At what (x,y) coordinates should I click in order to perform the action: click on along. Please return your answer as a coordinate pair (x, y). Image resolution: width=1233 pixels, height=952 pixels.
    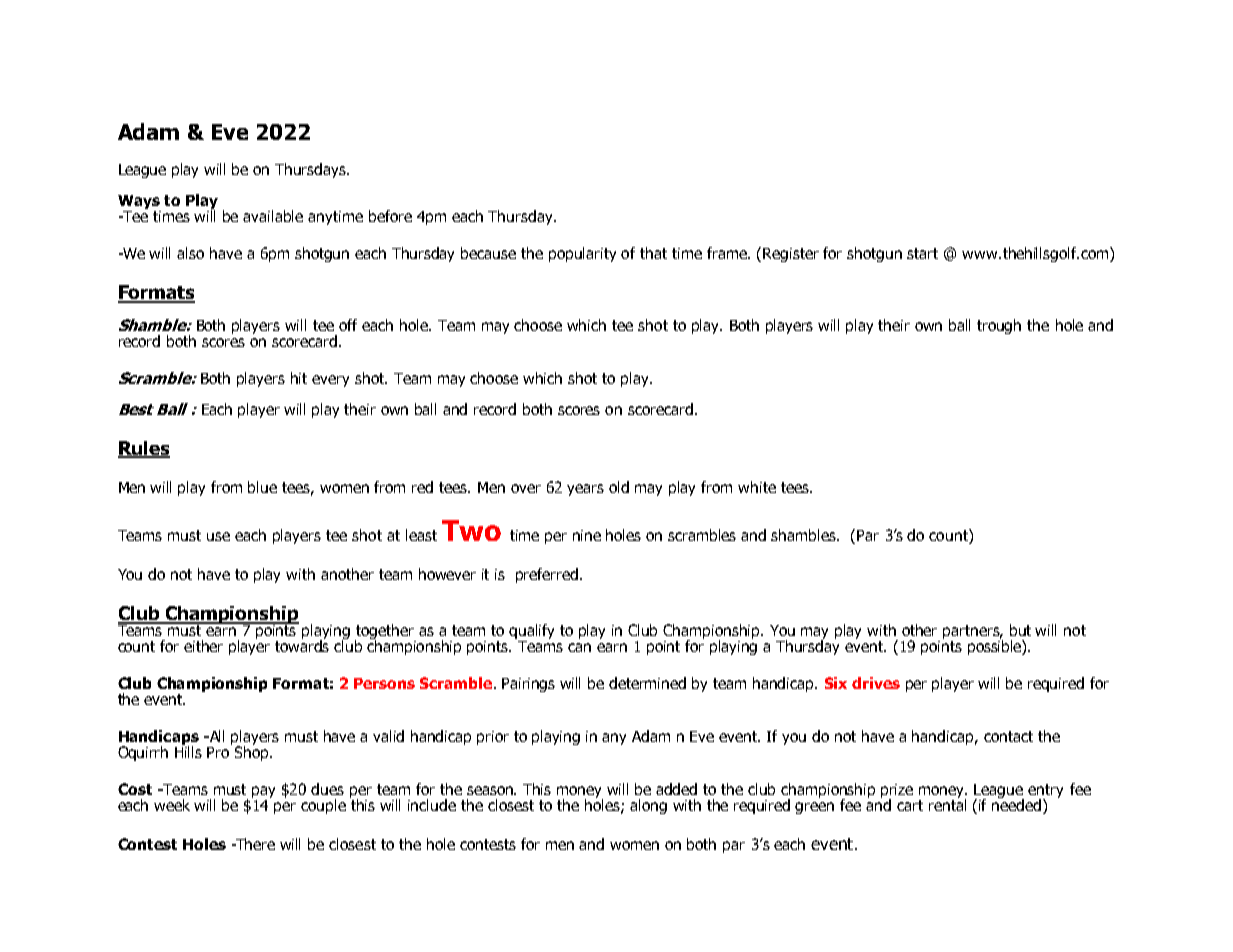
    Looking at the image, I should click on (648, 806).
